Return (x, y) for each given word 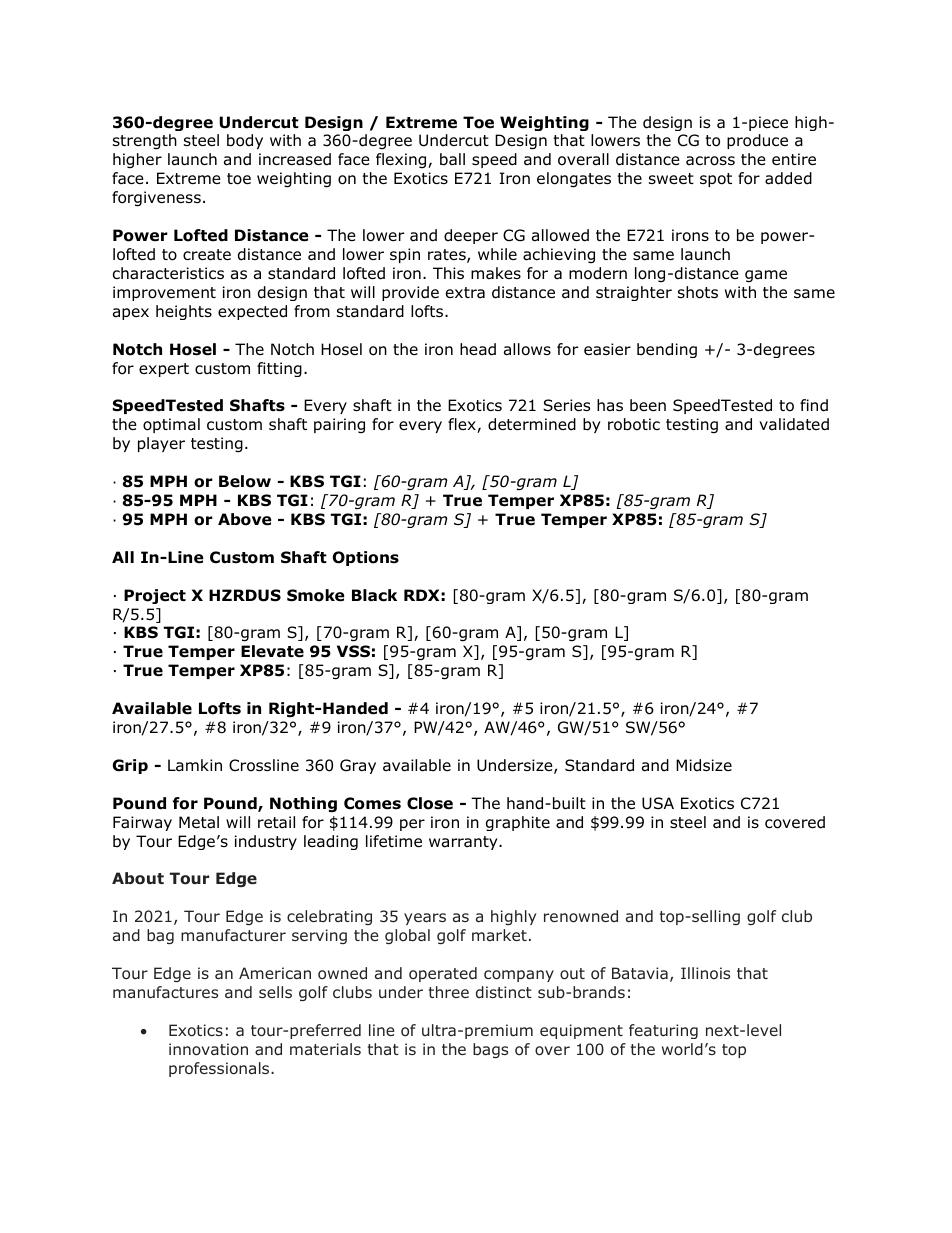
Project (155, 596)
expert (164, 370)
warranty (464, 843)
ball (452, 159)
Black (374, 595)
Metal (199, 822)
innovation (208, 1049)
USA (658, 803)
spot (716, 180)
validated (794, 424)
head (478, 349)
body (245, 141)
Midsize (704, 765)
